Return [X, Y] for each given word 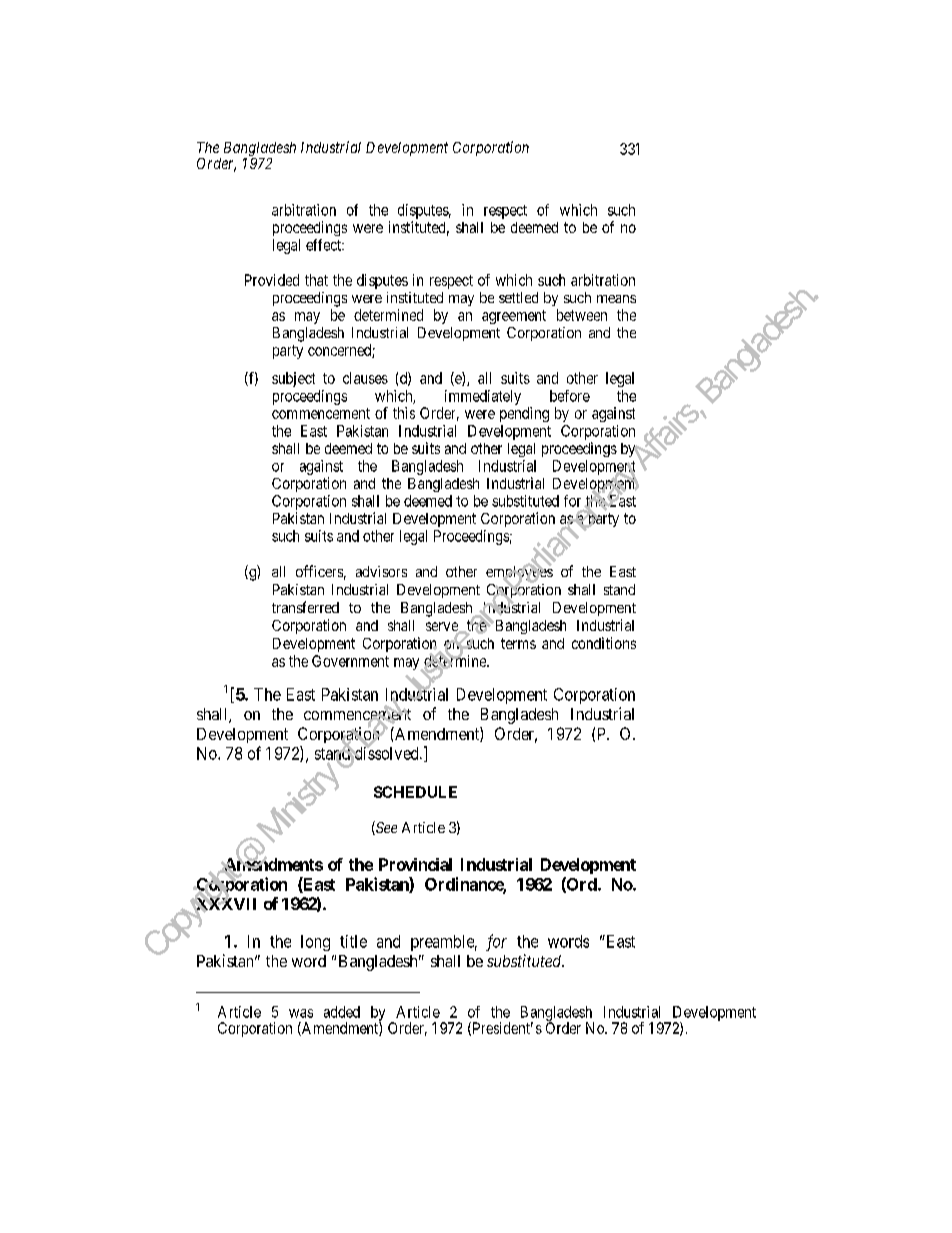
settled [518, 297]
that [316, 280]
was [301, 1013]
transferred [305, 607]
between [582, 315]
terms [518, 643]
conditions [604, 643]
